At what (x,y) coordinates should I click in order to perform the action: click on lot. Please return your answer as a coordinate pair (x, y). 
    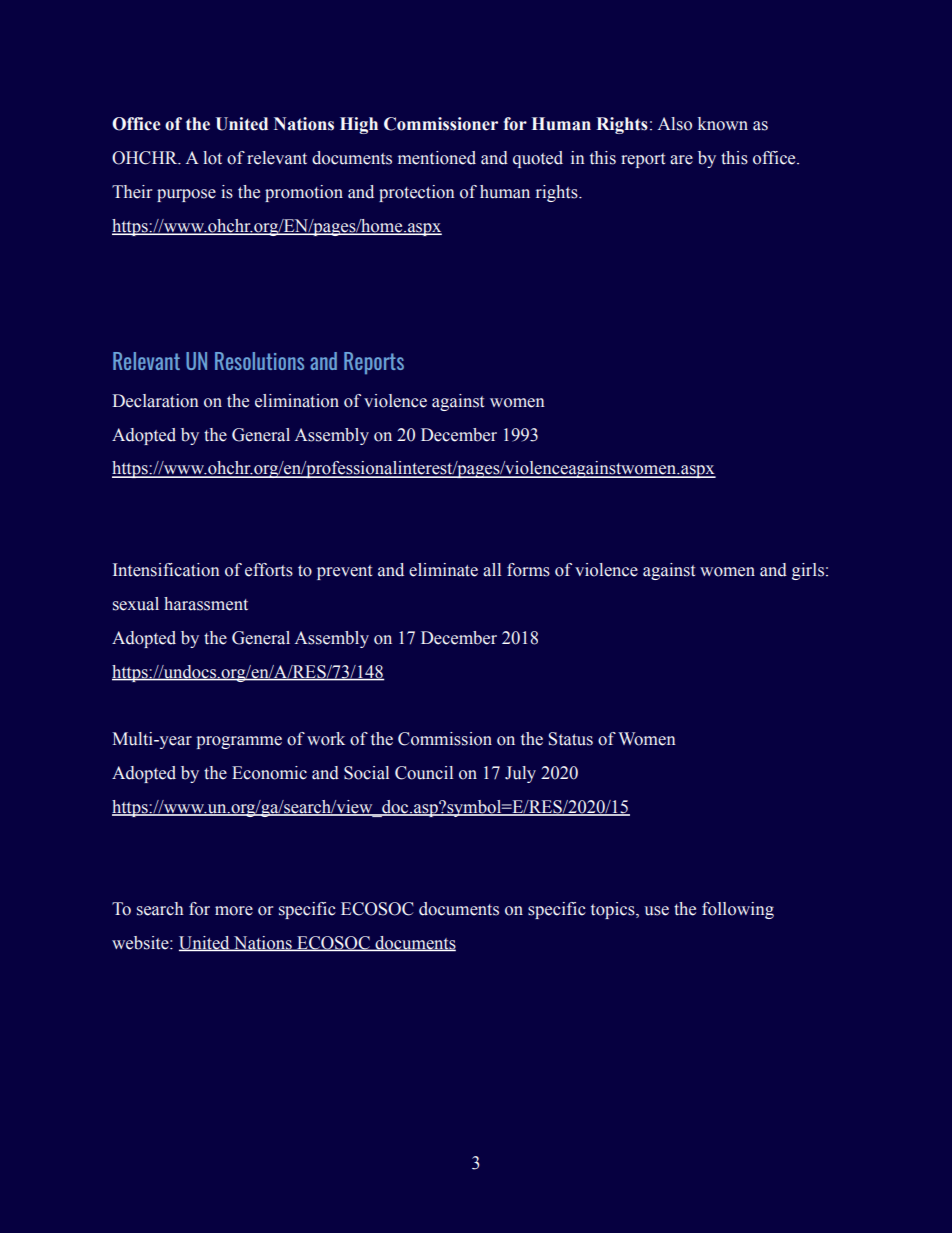
    Looking at the image, I should click on (212, 158).
